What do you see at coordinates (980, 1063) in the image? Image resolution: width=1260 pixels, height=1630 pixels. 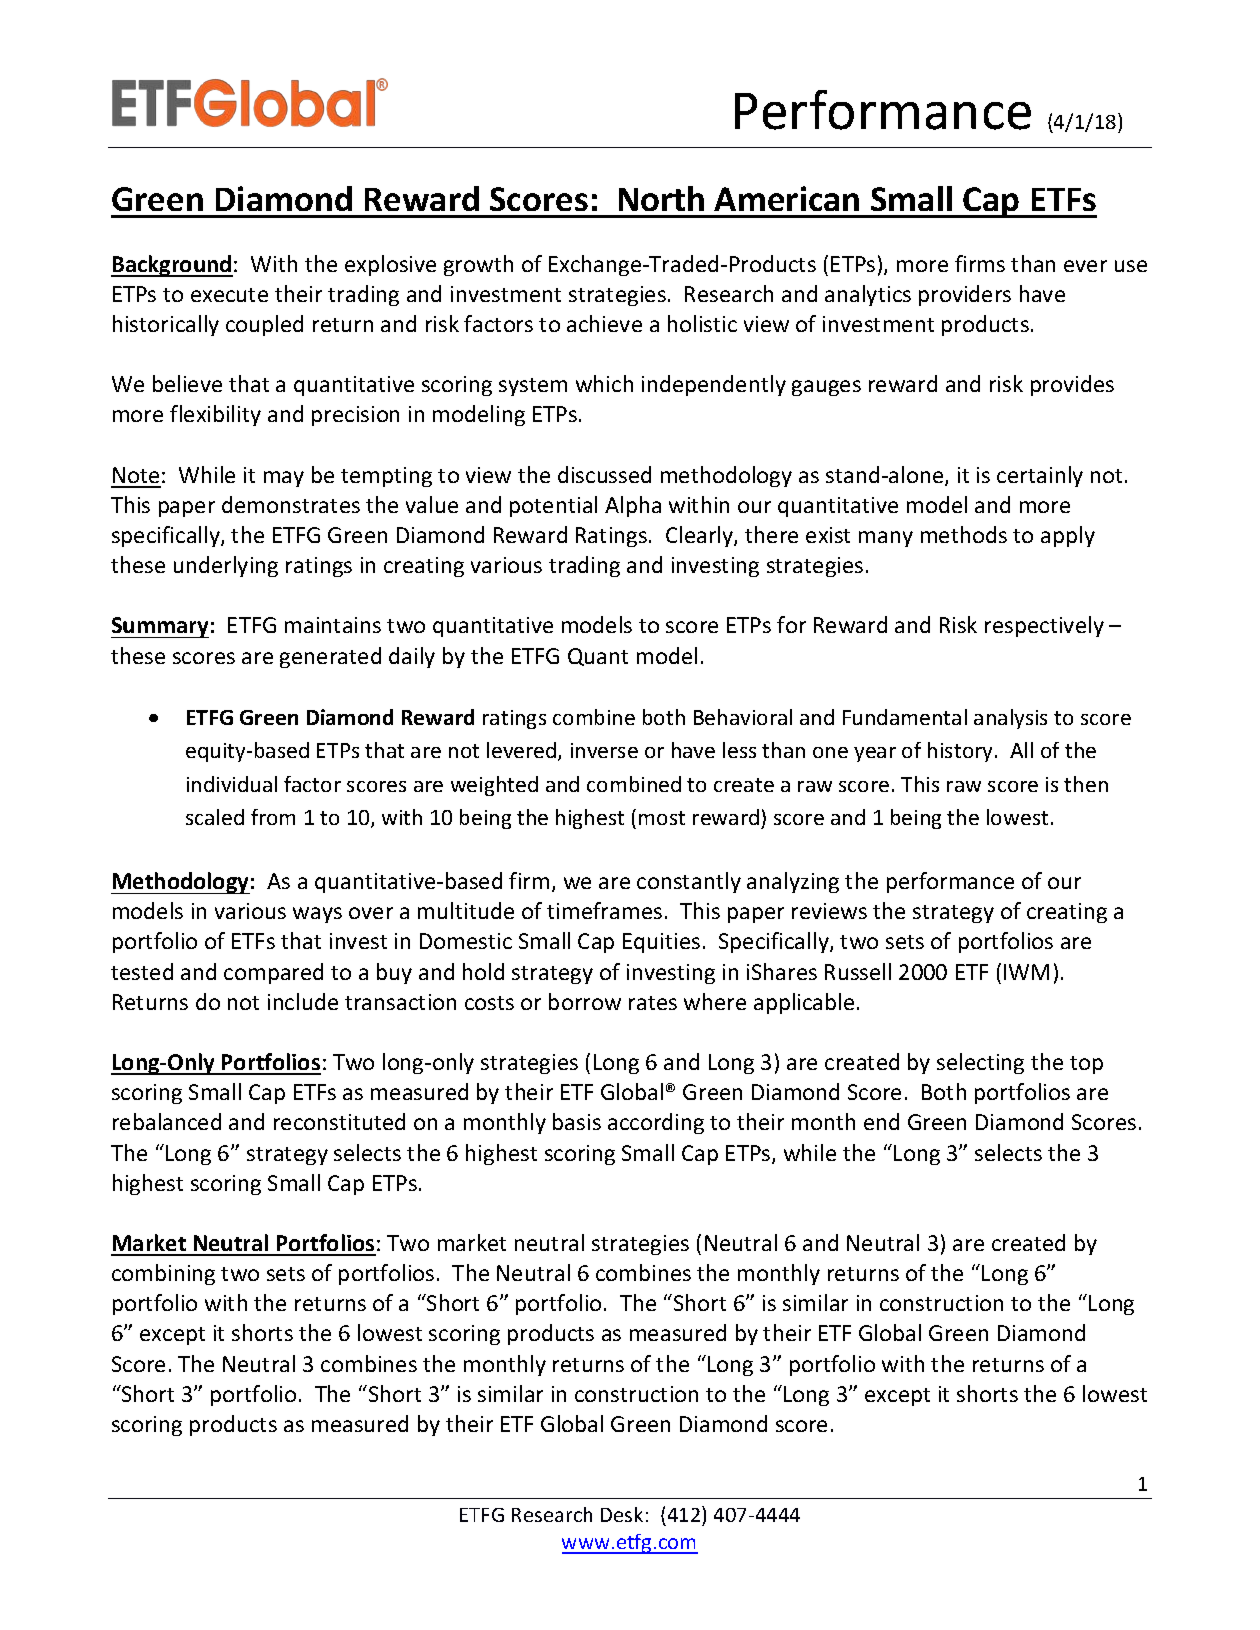 I see `selecting` at bounding box center [980, 1063].
